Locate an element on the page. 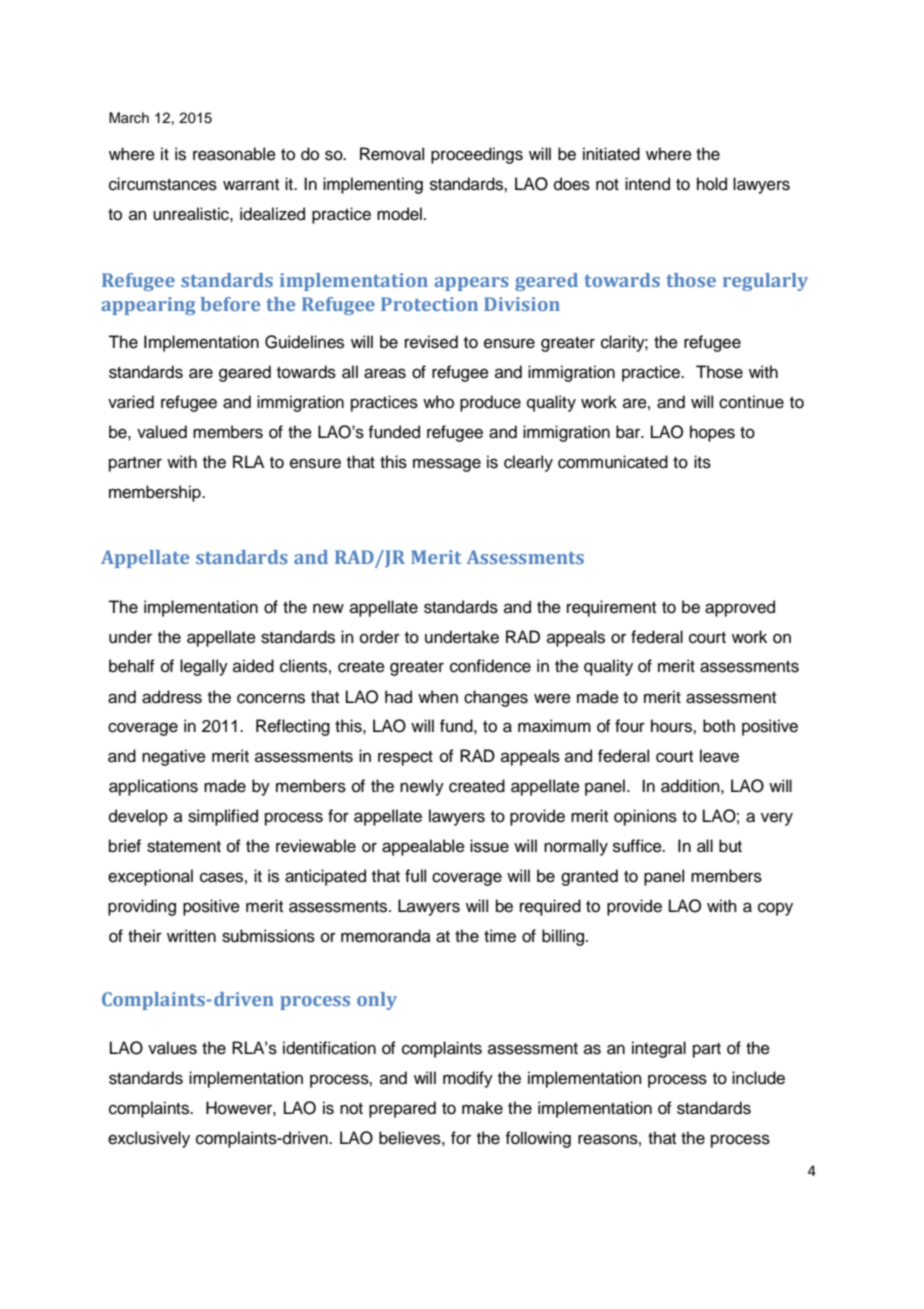 The width and height of the page is (924, 1309). full is located at coordinates (415, 876).
